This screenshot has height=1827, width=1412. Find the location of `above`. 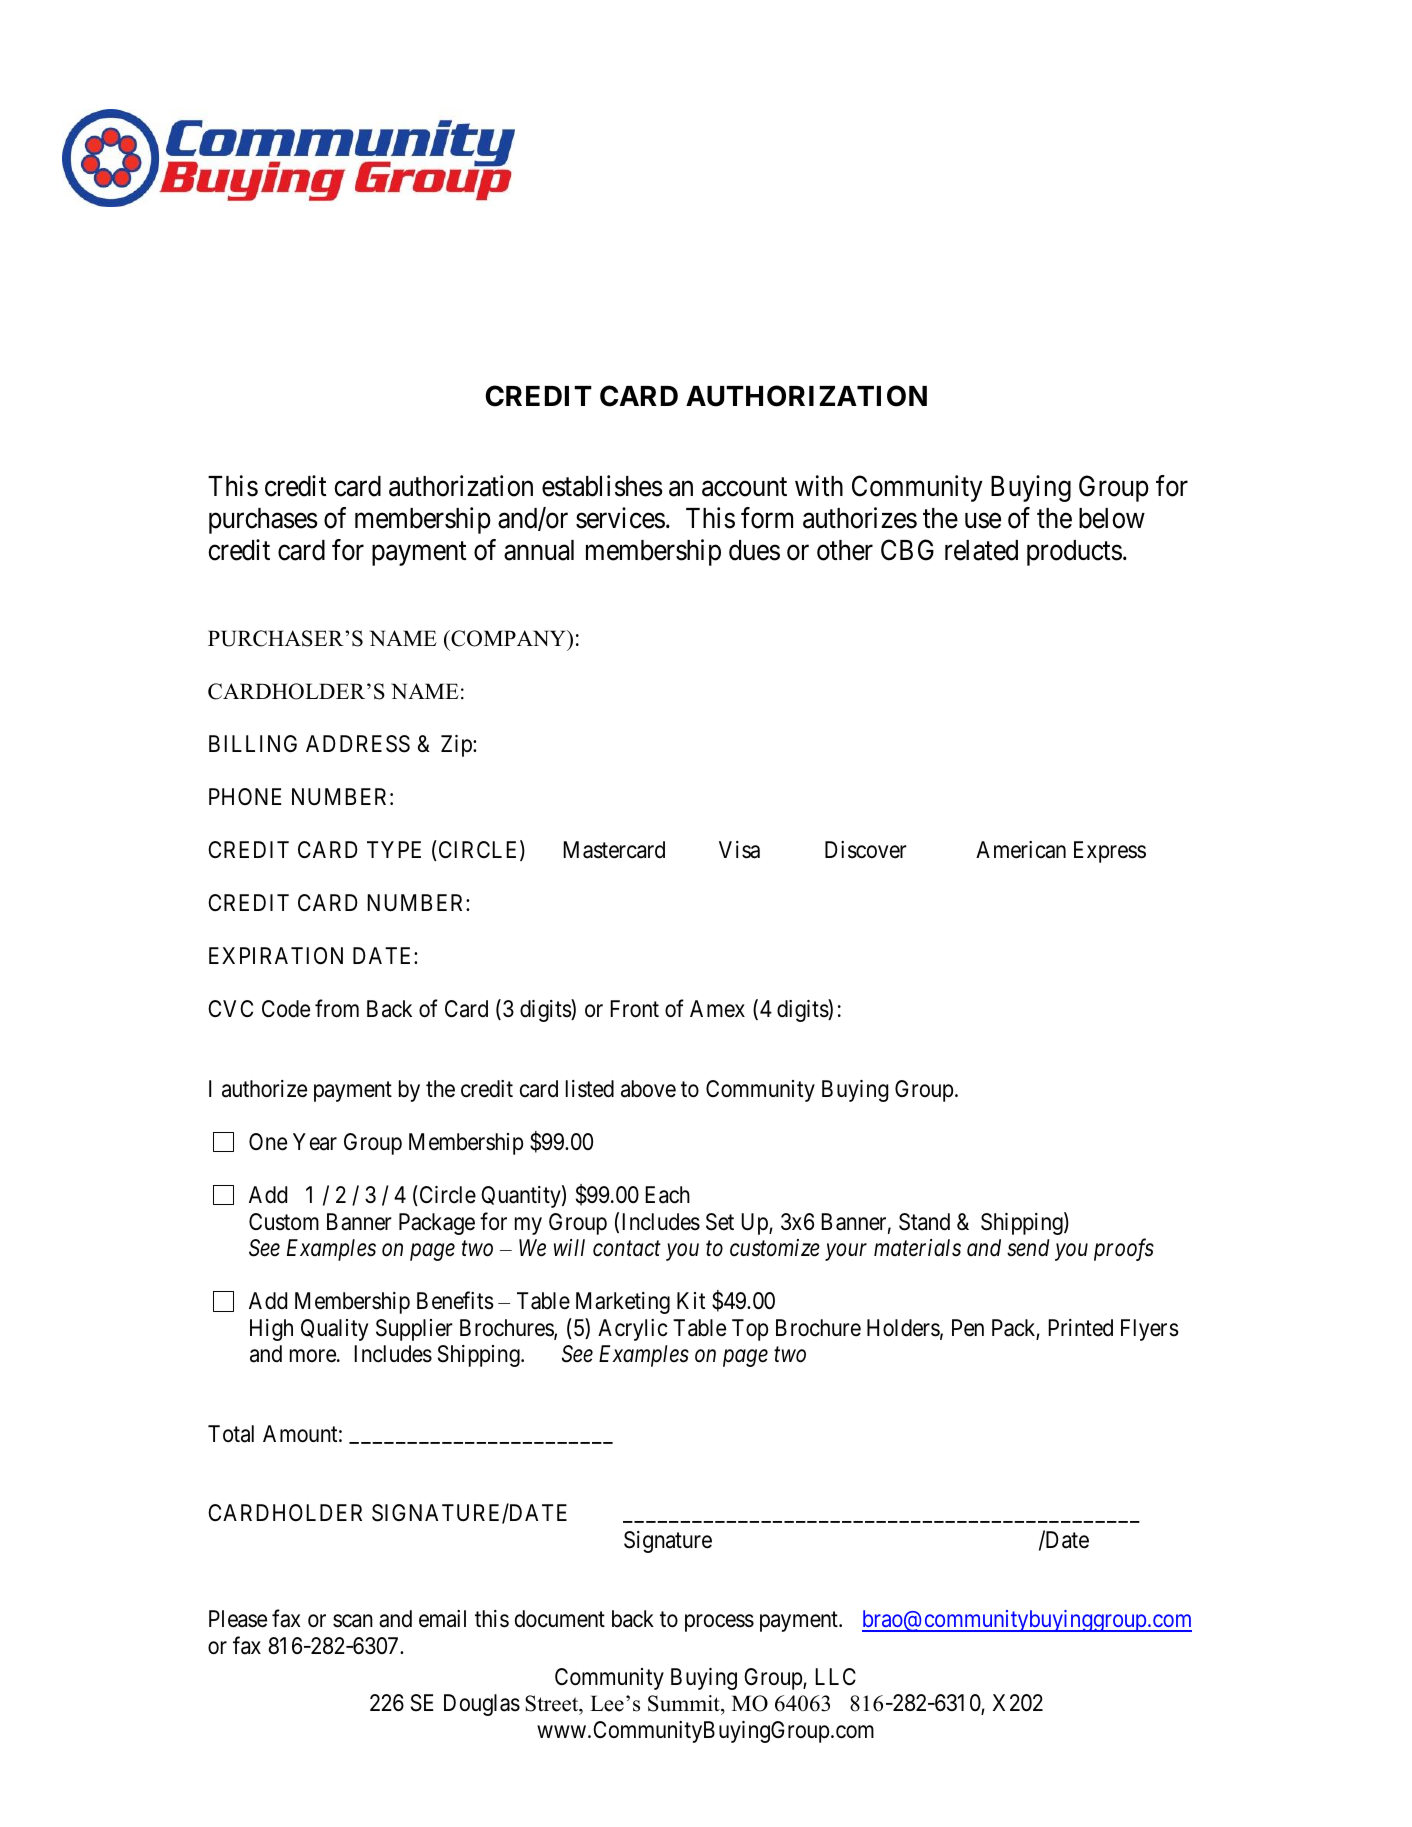

above is located at coordinates (648, 1089).
